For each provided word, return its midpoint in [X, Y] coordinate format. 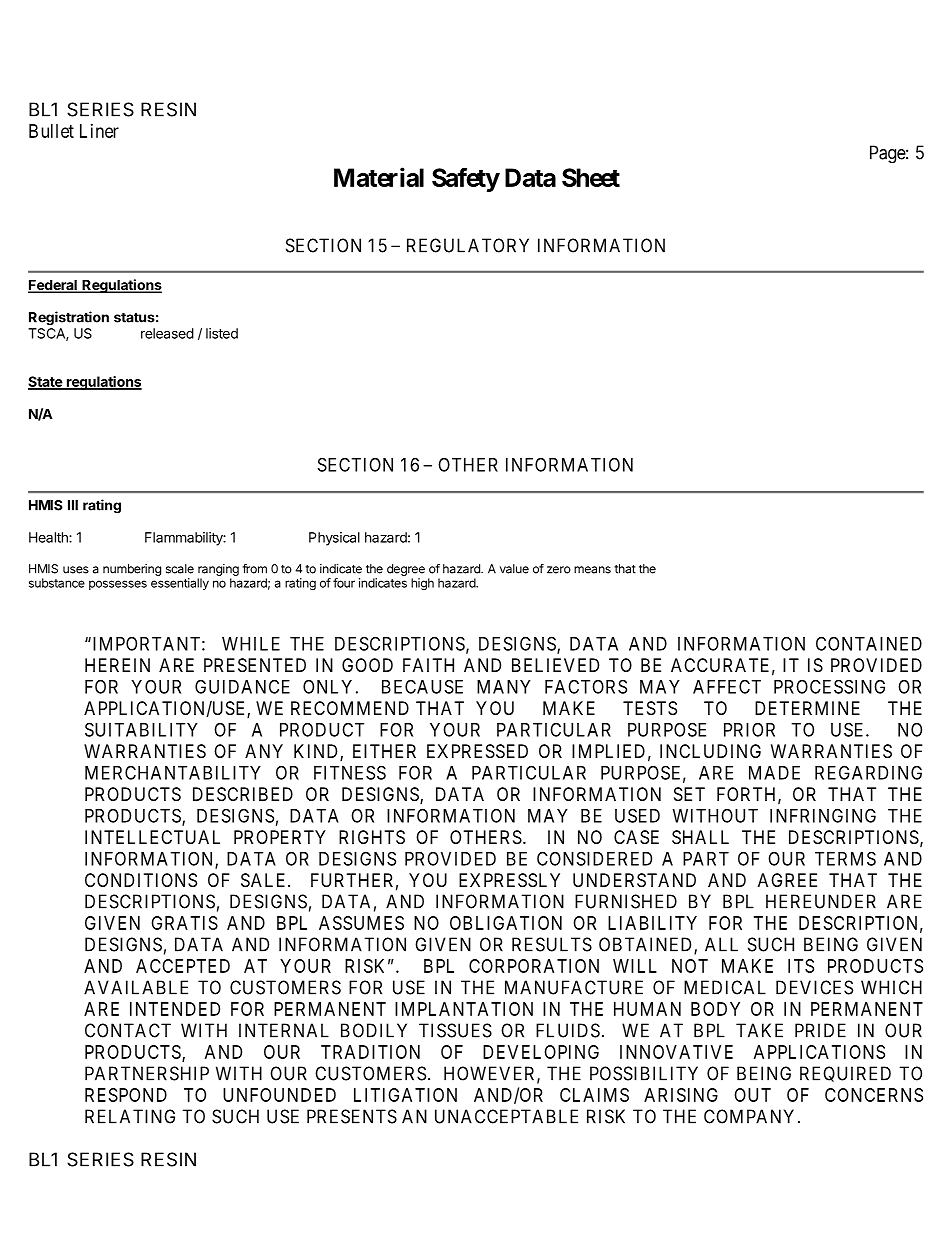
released [167, 333]
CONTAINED [869, 643]
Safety [466, 180]
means [592, 570]
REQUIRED [845, 1074]
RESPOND [126, 1095]
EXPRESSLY [509, 880]
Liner [99, 131]
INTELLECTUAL [152, 837]
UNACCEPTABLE [506, 1116]
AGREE [787, 880]
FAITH [428, 665]
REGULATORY [468, 245]
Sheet [591, 177]
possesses [118, 585]
